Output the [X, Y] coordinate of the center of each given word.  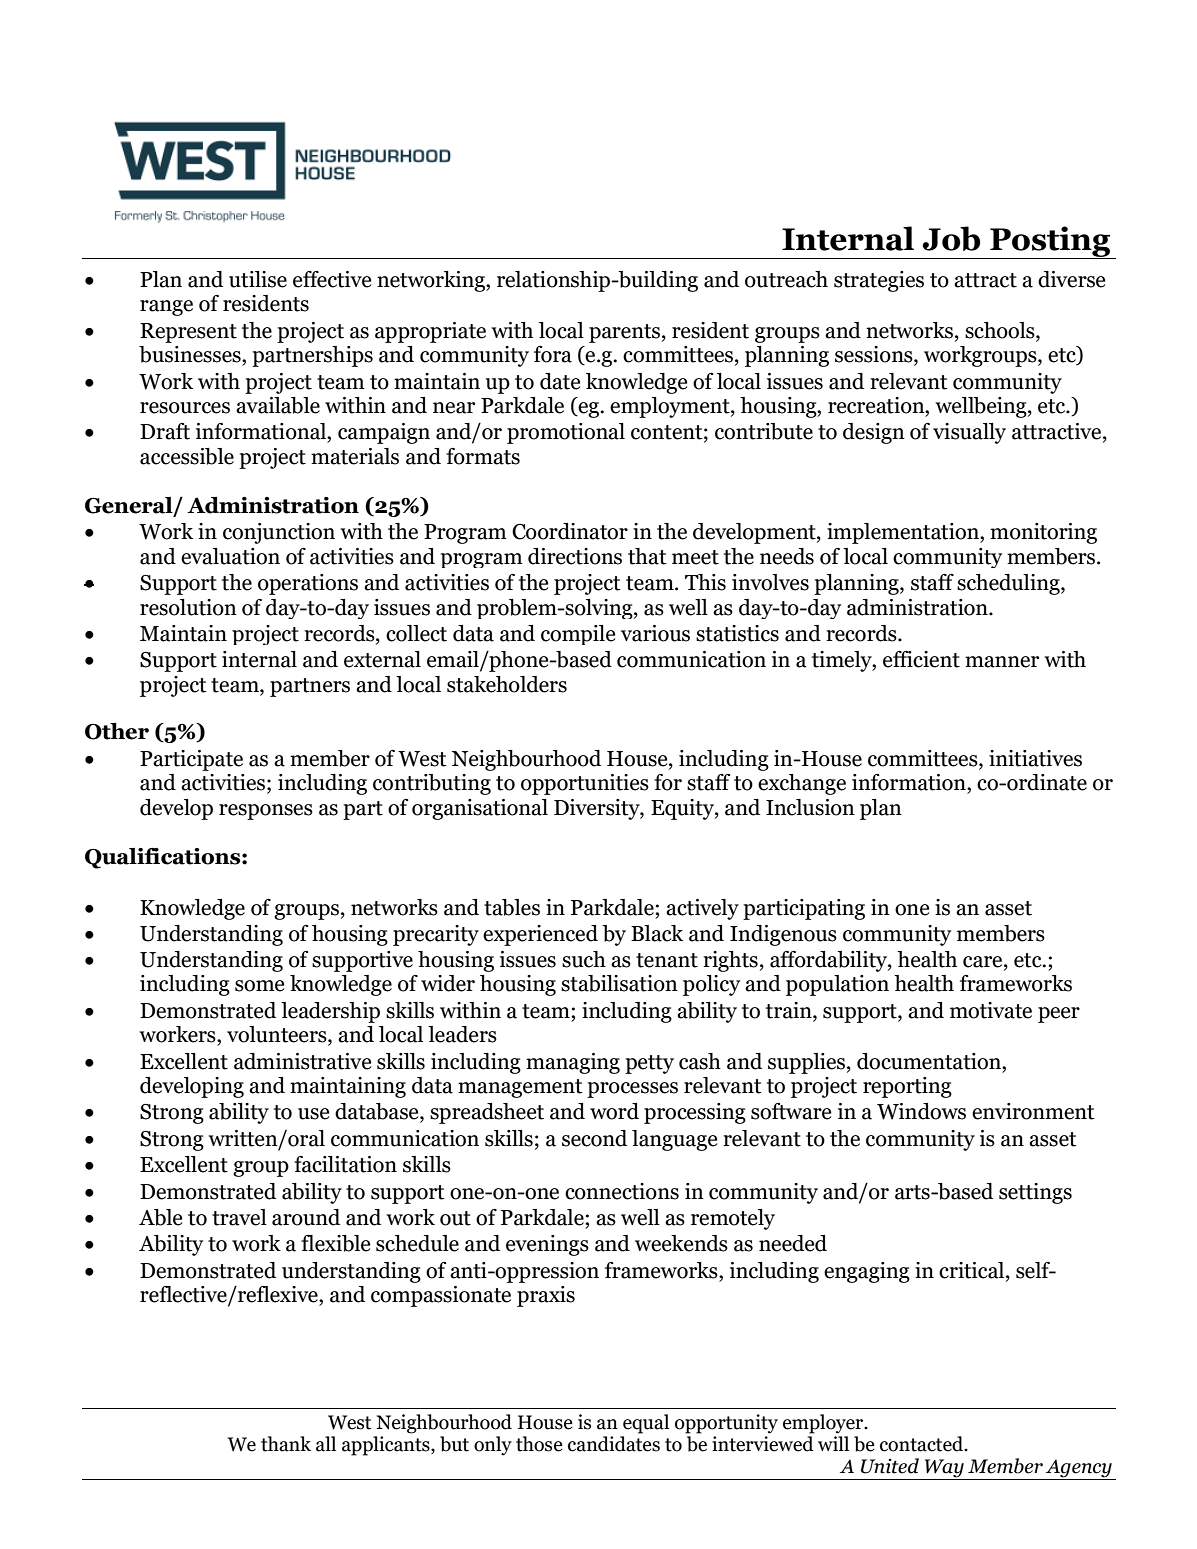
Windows [921, 1111]
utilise [258, 279]
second [594, 1138]
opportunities [585, 784]
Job [951, 238]
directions [575, 556]
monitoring [1043, 533]
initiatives [1035, 758]
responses [266, 812]
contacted [923, 1444]
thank [286, 1444]
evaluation [230, 556]
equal [646, 1424]
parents [624, 333]
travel [239, 1217]
